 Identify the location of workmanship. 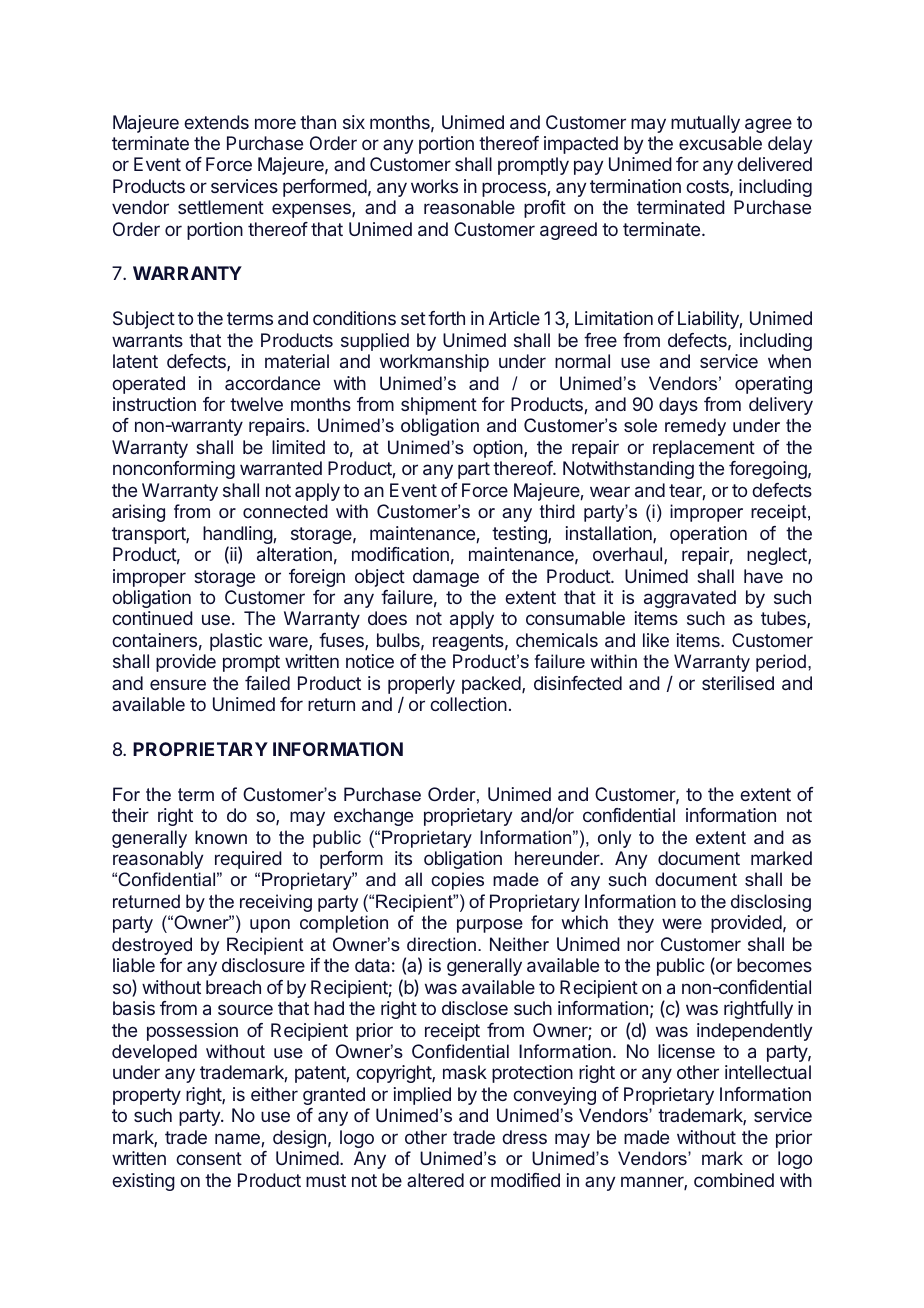
(434, 363).
